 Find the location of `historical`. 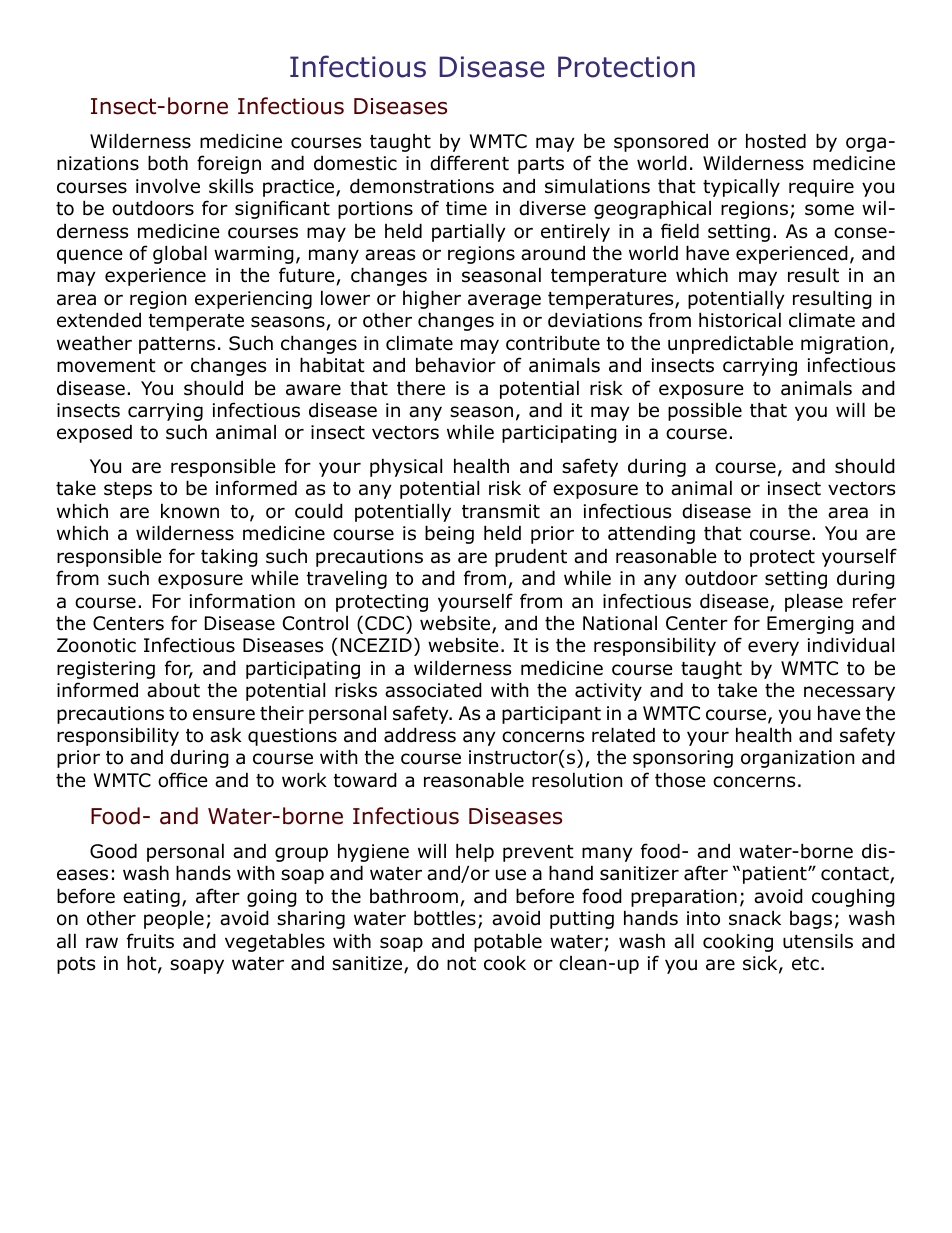

historical is located at coordinates (740, 320).
